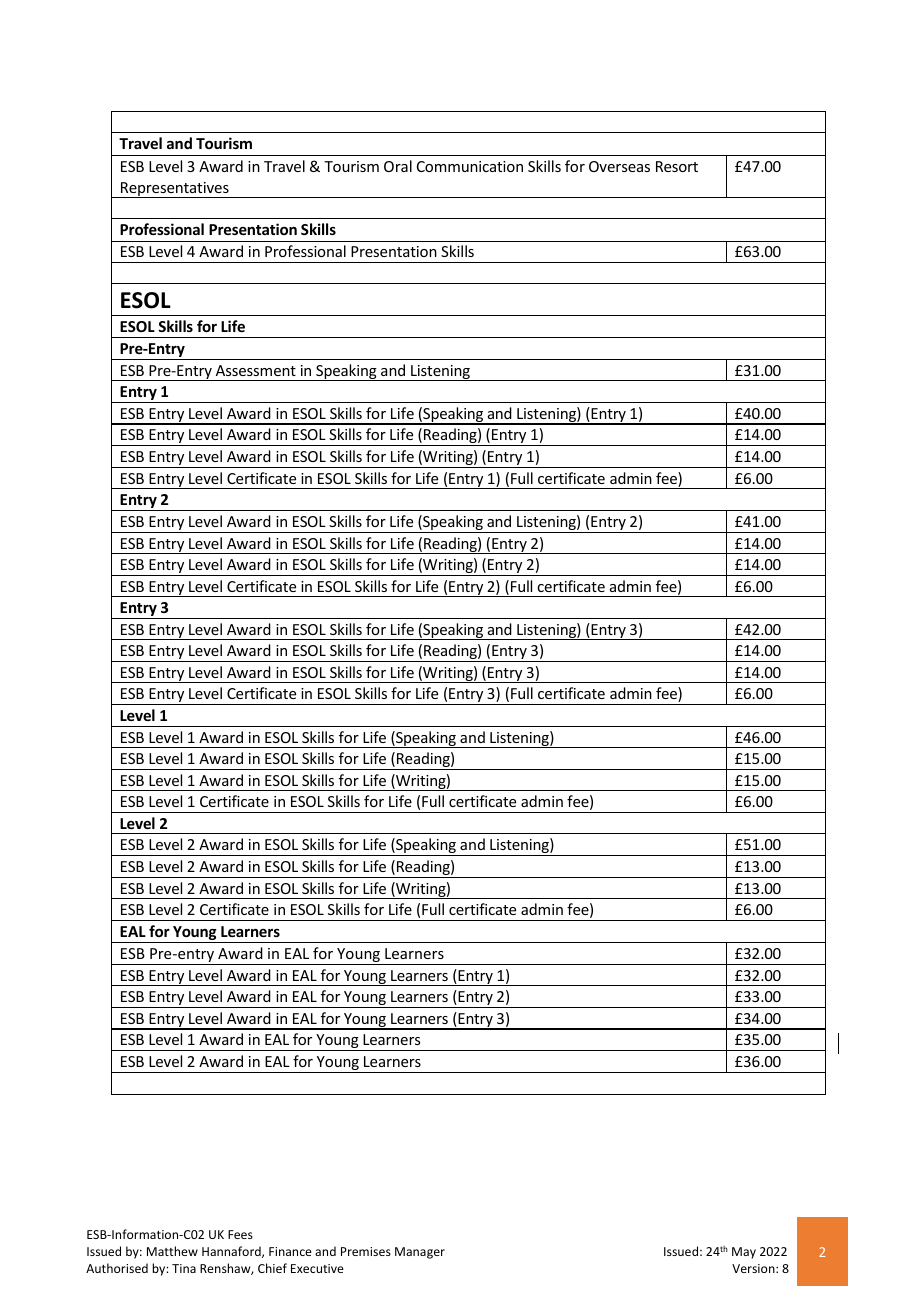 The image size is (924, 1307). Describe the element at coordinates (256, 370) in the screenshot. I see `Assessment` at that location.
